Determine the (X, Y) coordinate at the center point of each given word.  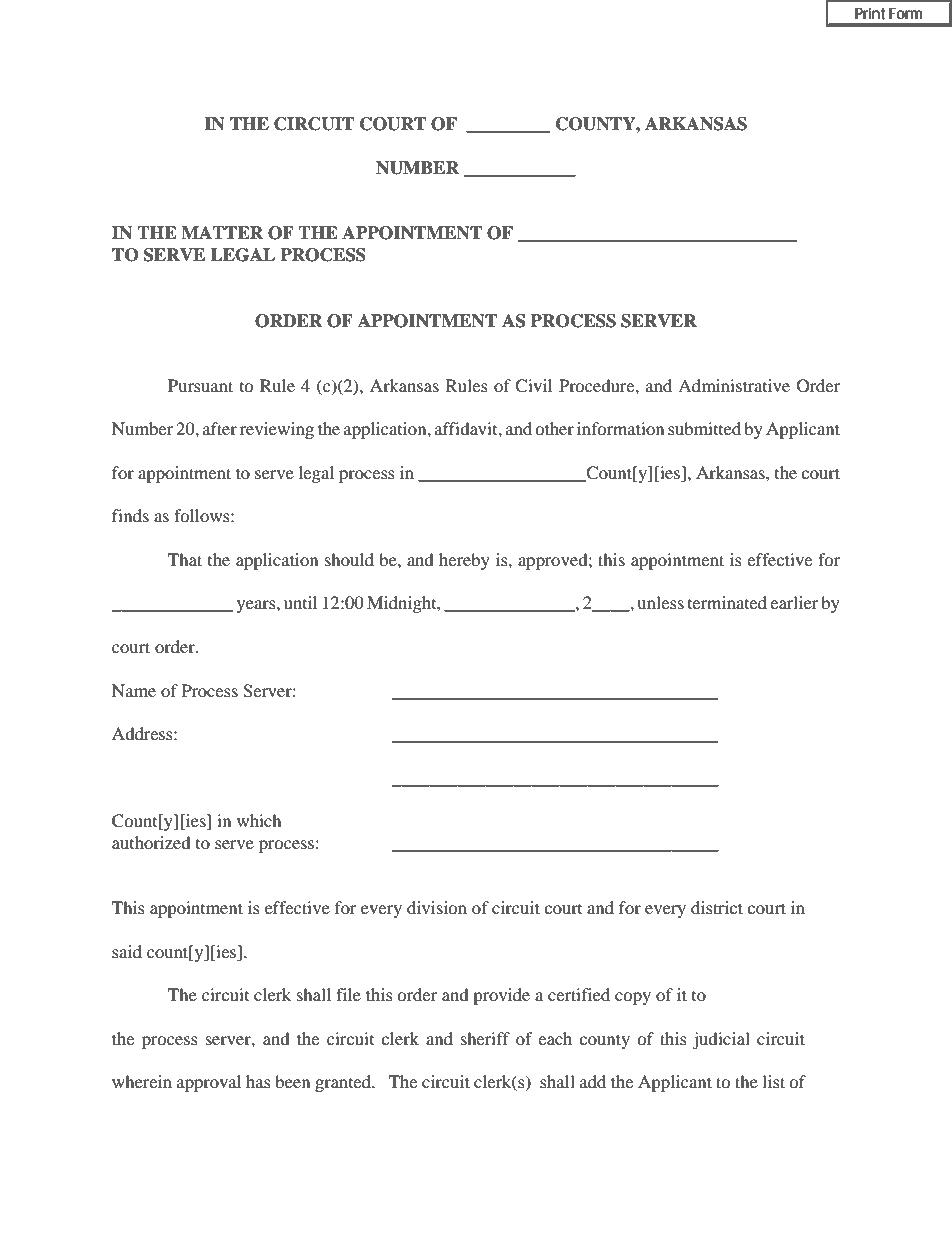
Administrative (734, 385)
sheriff (485, 1038)
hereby (464, 561)
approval (209, 1083)
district (717, 907)
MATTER (222, 232)
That (185, 559)
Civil (533, 386)
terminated (727, 602)
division (437, 907)
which (259, 820)
